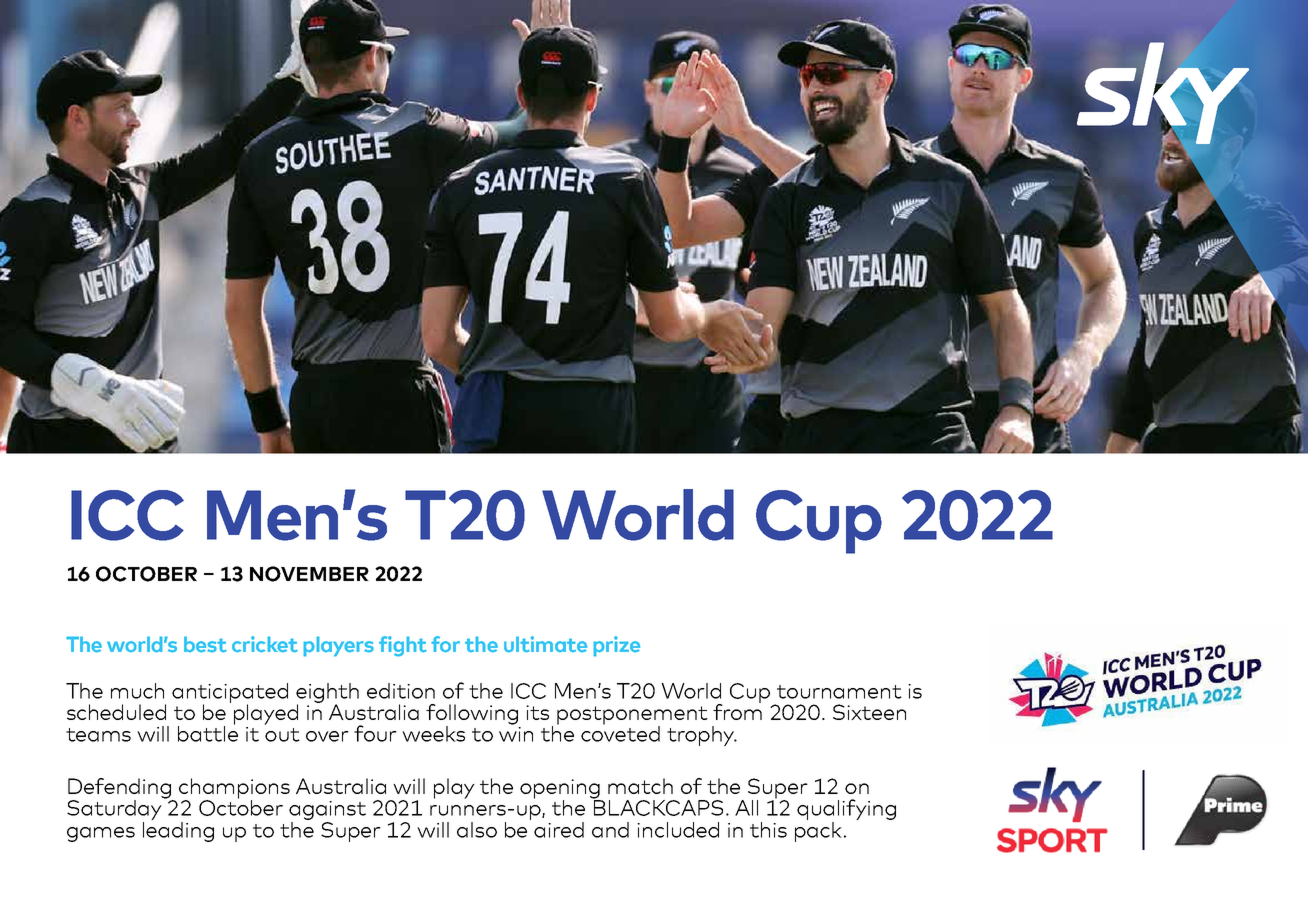  What do you see at coordinates (616, 646) in the screenshot?
I see `prize` at bounding box center [616, 646].
